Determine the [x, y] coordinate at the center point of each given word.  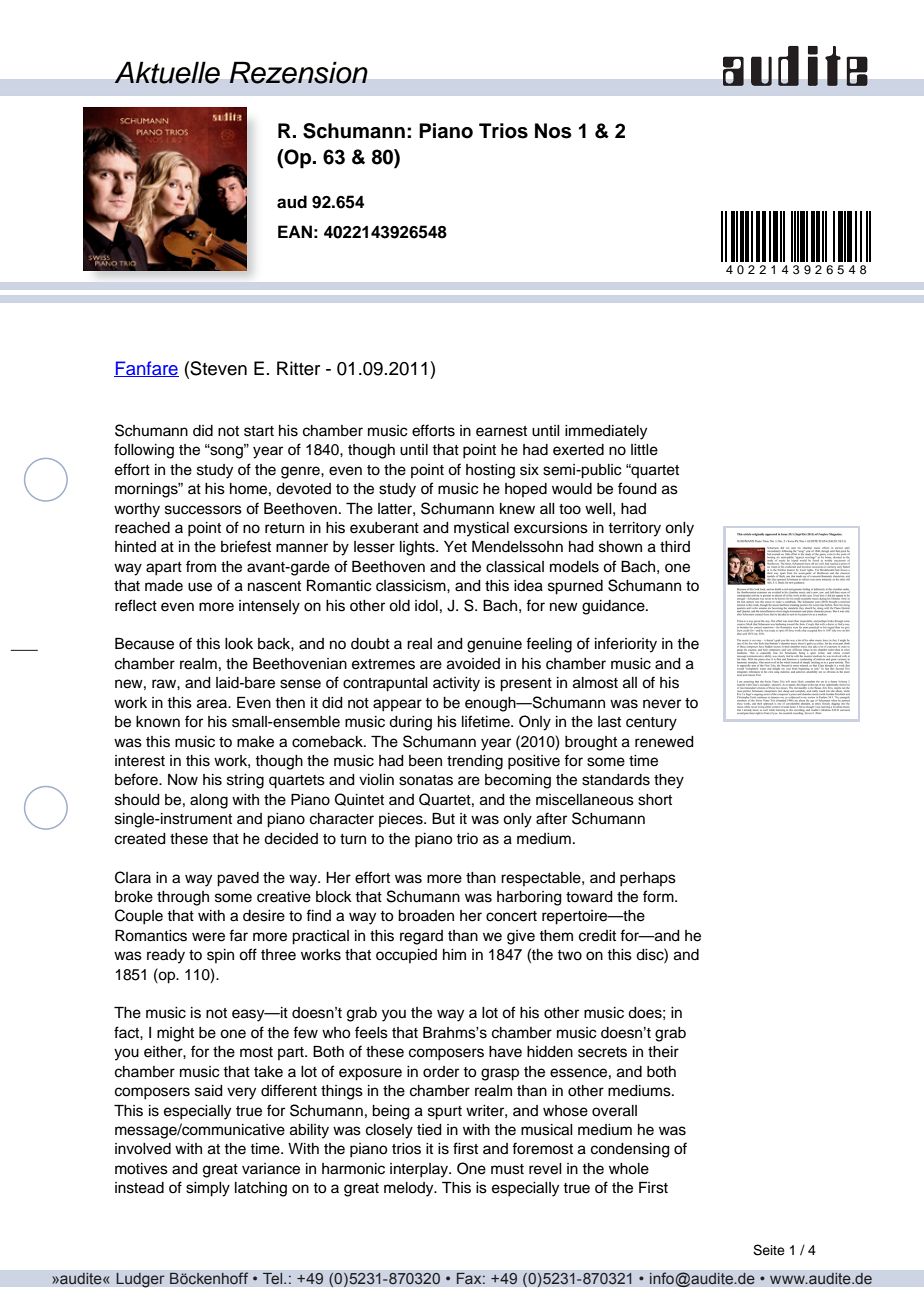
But [443, 818]
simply [208, 1189]
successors [203, 510]
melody [410, 1189]
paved [238, 879]
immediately [606, 432]
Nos [553, 131]
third [675, 546]
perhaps [648, 879]
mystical [481, 529]
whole [629, 1169]
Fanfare [146, 369]
